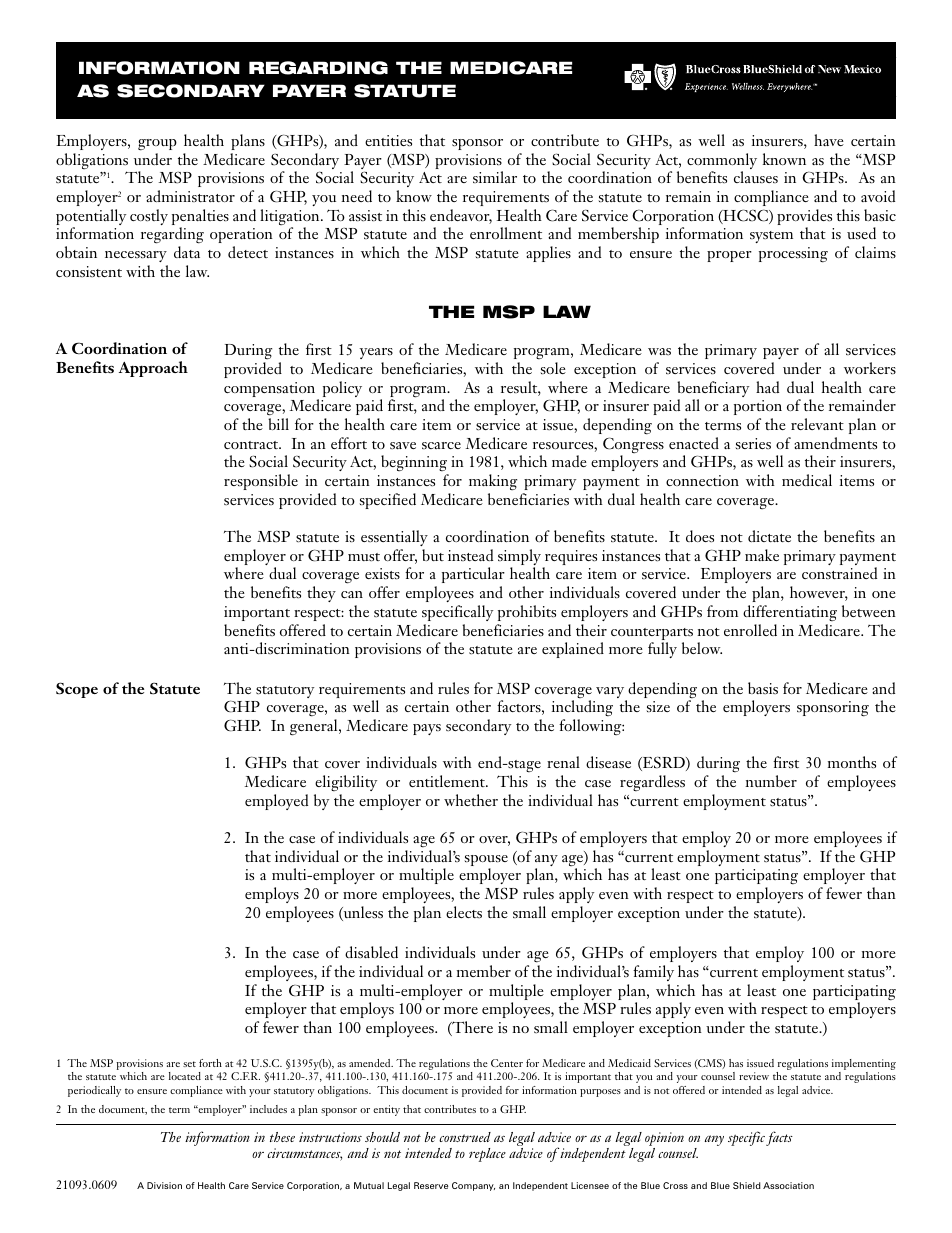  Describe the element at coordinates (767, 387) in the image. I see `had` at that location.
